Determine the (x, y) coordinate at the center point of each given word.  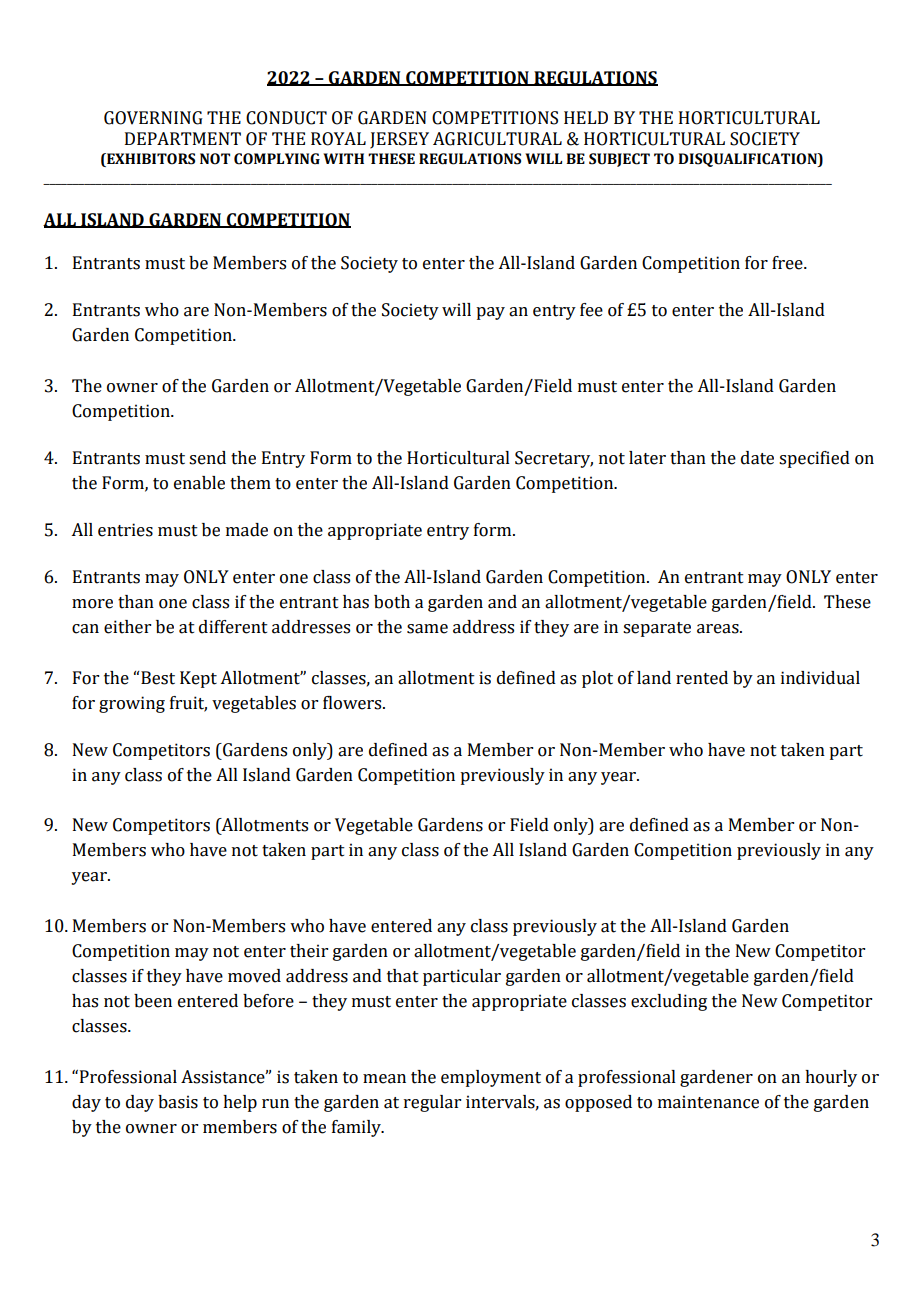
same (427, 629)
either (127, 627)
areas (719, 629)
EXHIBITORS (150, 160)
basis (178, 1102)
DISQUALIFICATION (748, 160)
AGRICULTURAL (497, 139)
